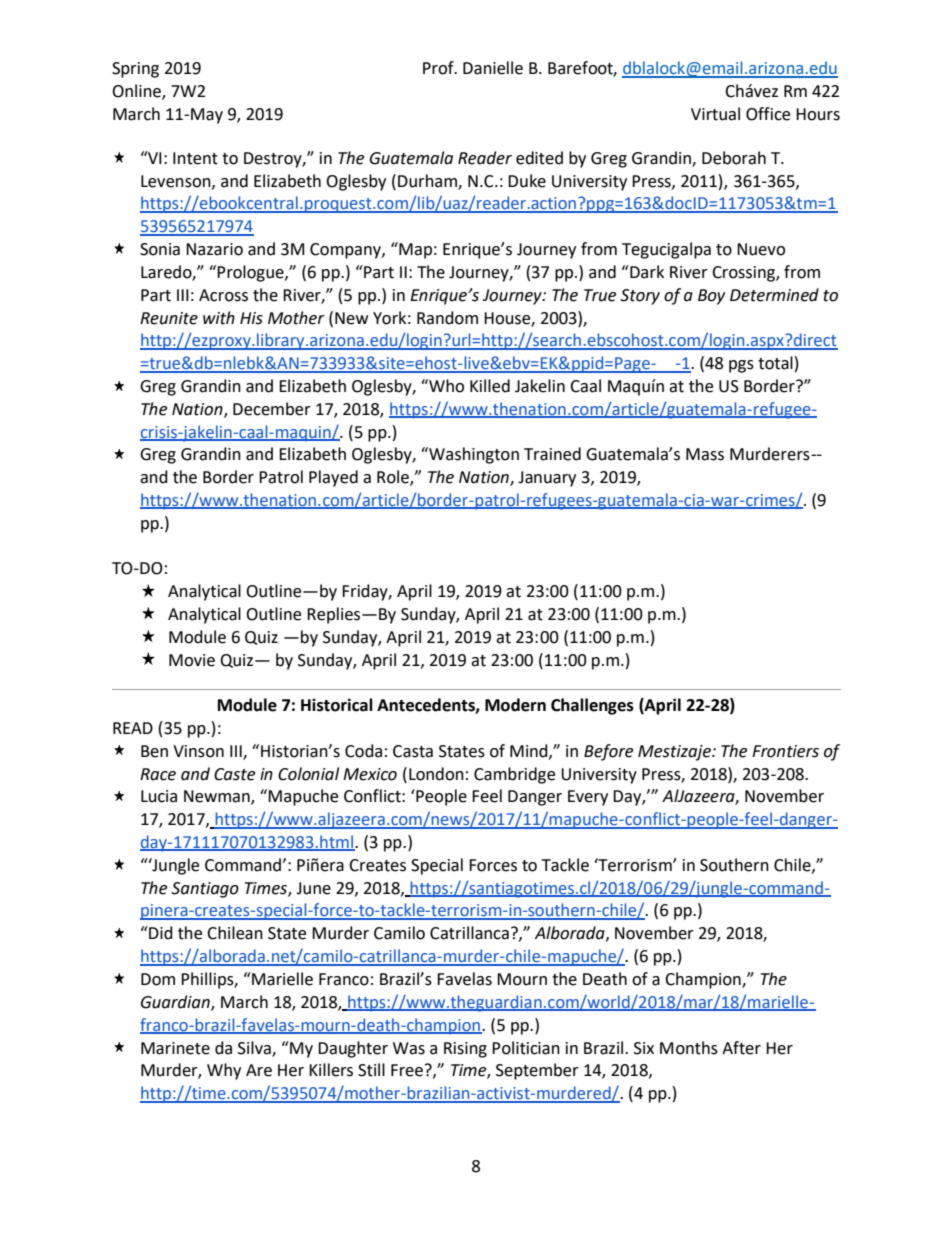 The width and height of the image is (952, 1233). Describe the element at coordinates (493, 68) in the image. I see `Danielle` at that location.
